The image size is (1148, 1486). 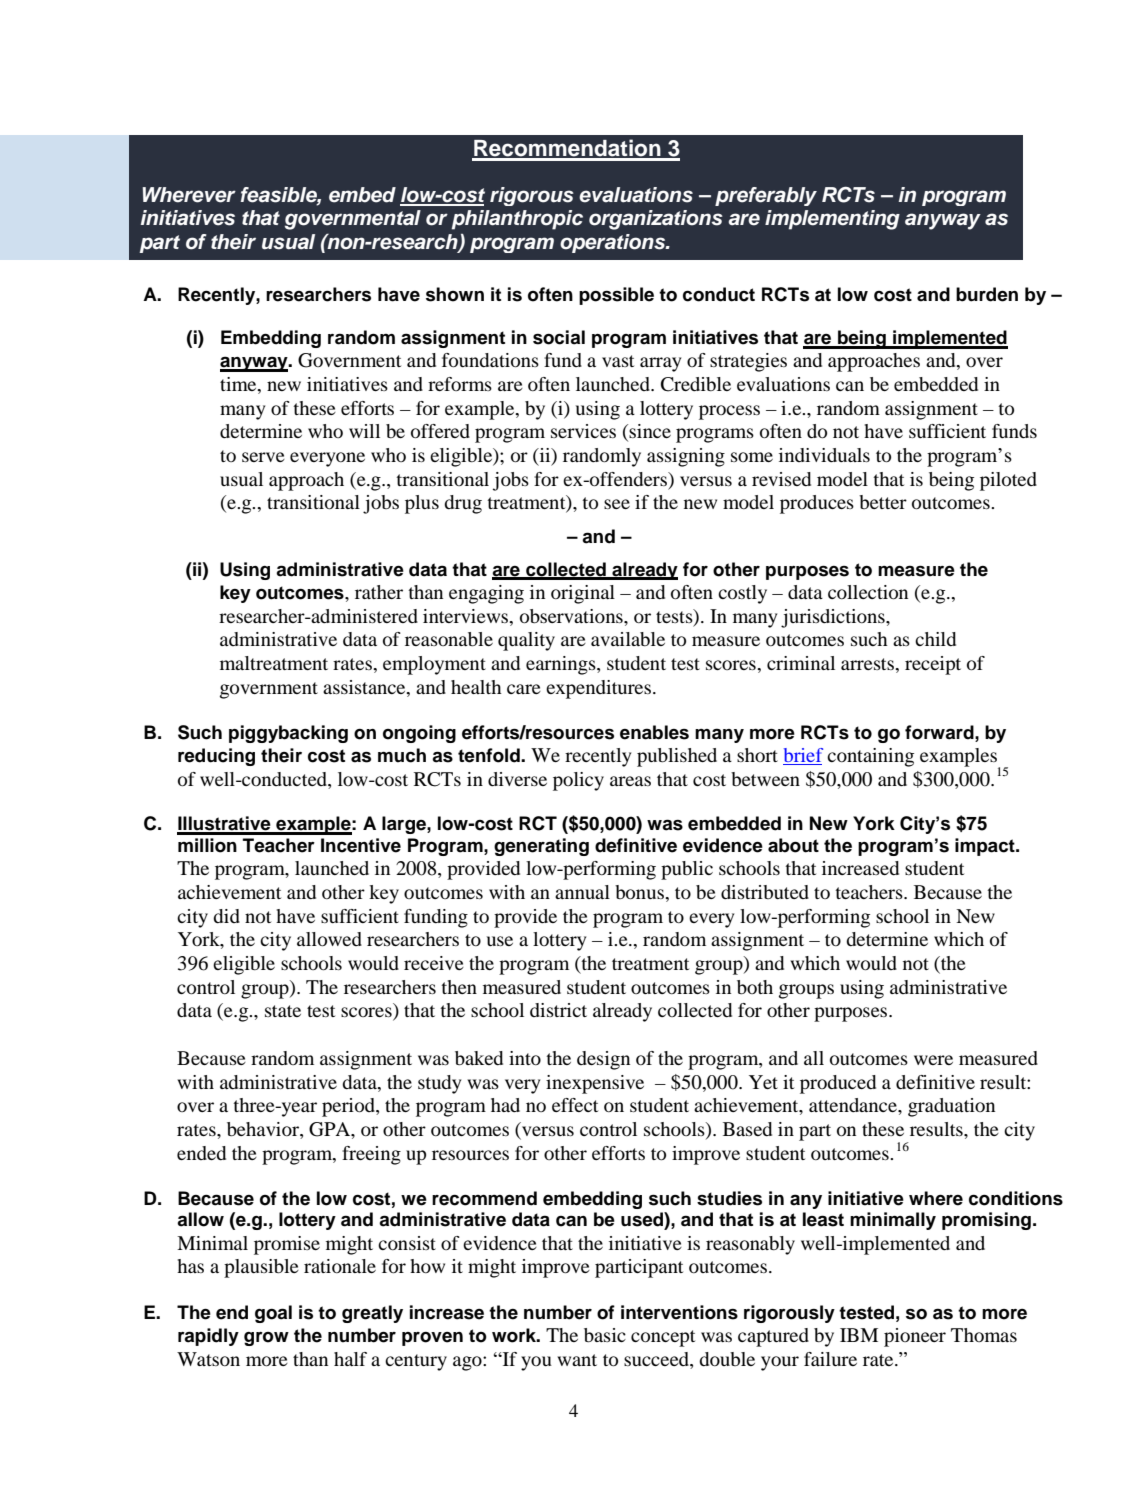 I want to click on shown, so click(x=455, y=294).
